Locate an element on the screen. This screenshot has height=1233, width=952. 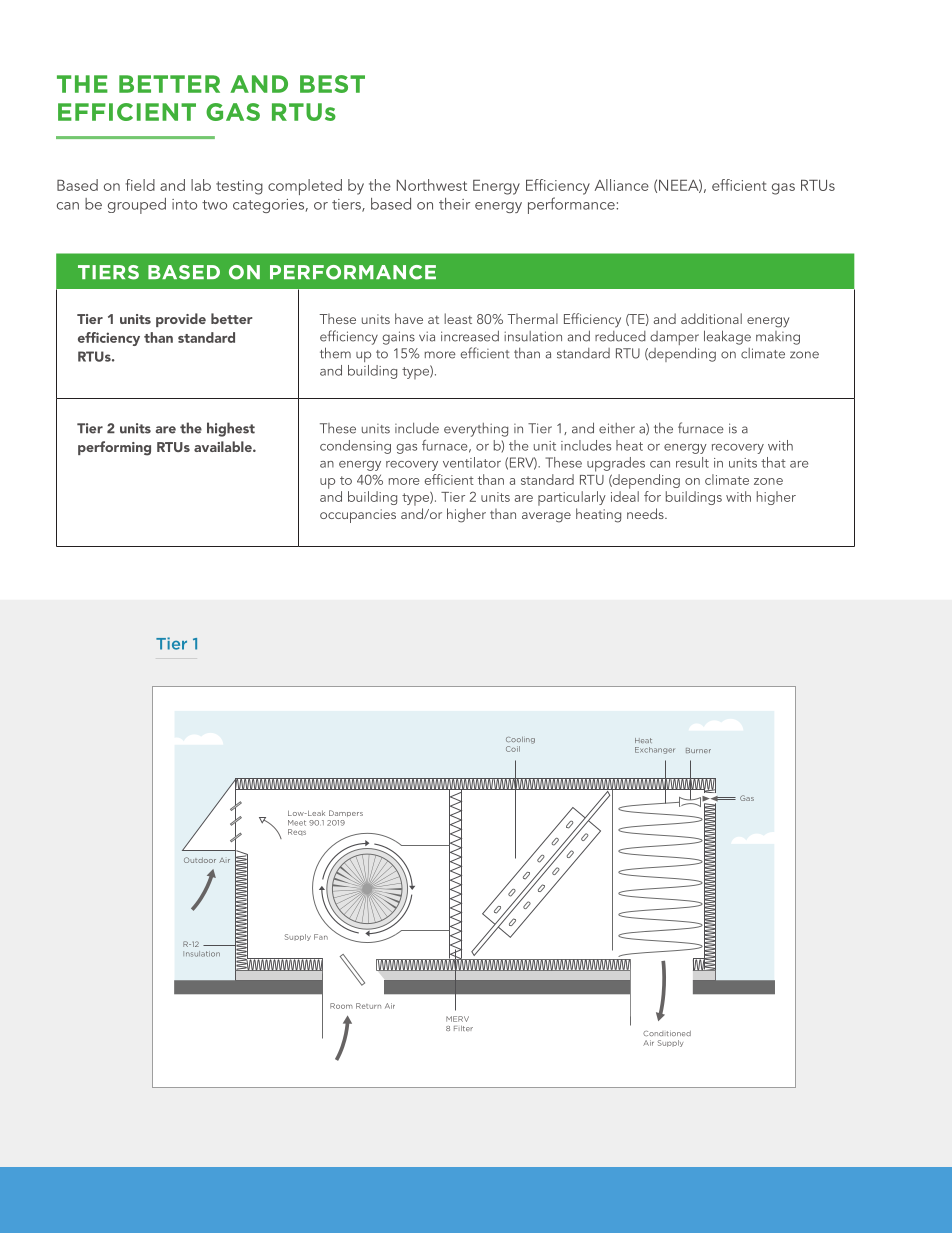
Alliance is located at coordinates (622, 185).
